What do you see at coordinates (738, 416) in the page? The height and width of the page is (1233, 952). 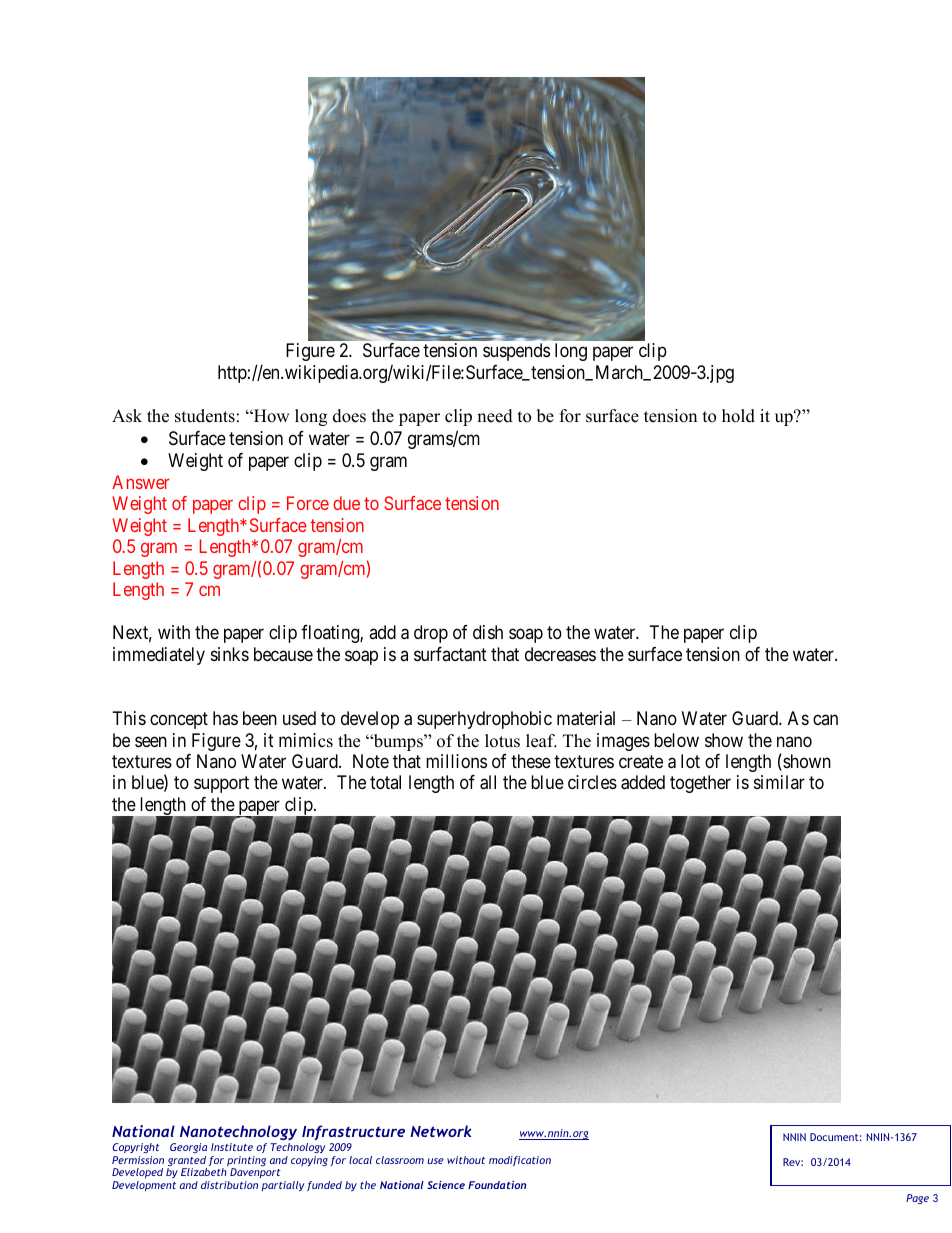 I see `hold` at bounding box center [738, 416].
